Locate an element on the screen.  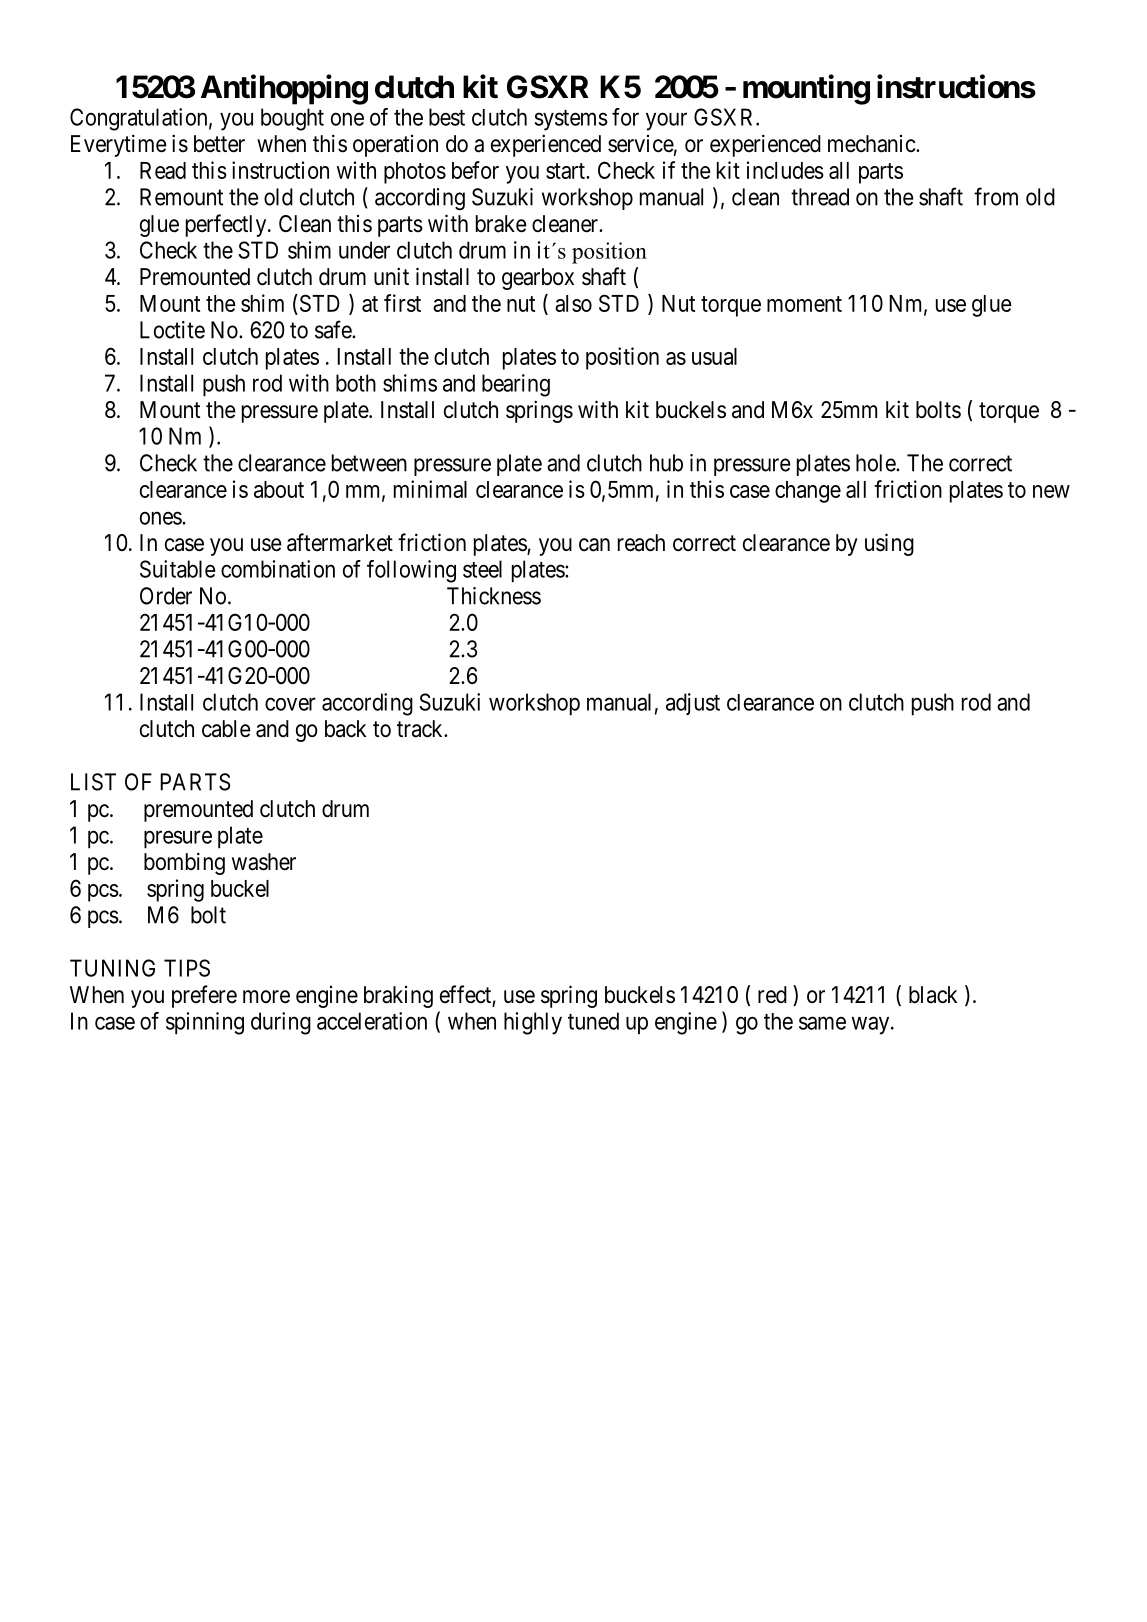
better is located at coordinates (219, 144).
